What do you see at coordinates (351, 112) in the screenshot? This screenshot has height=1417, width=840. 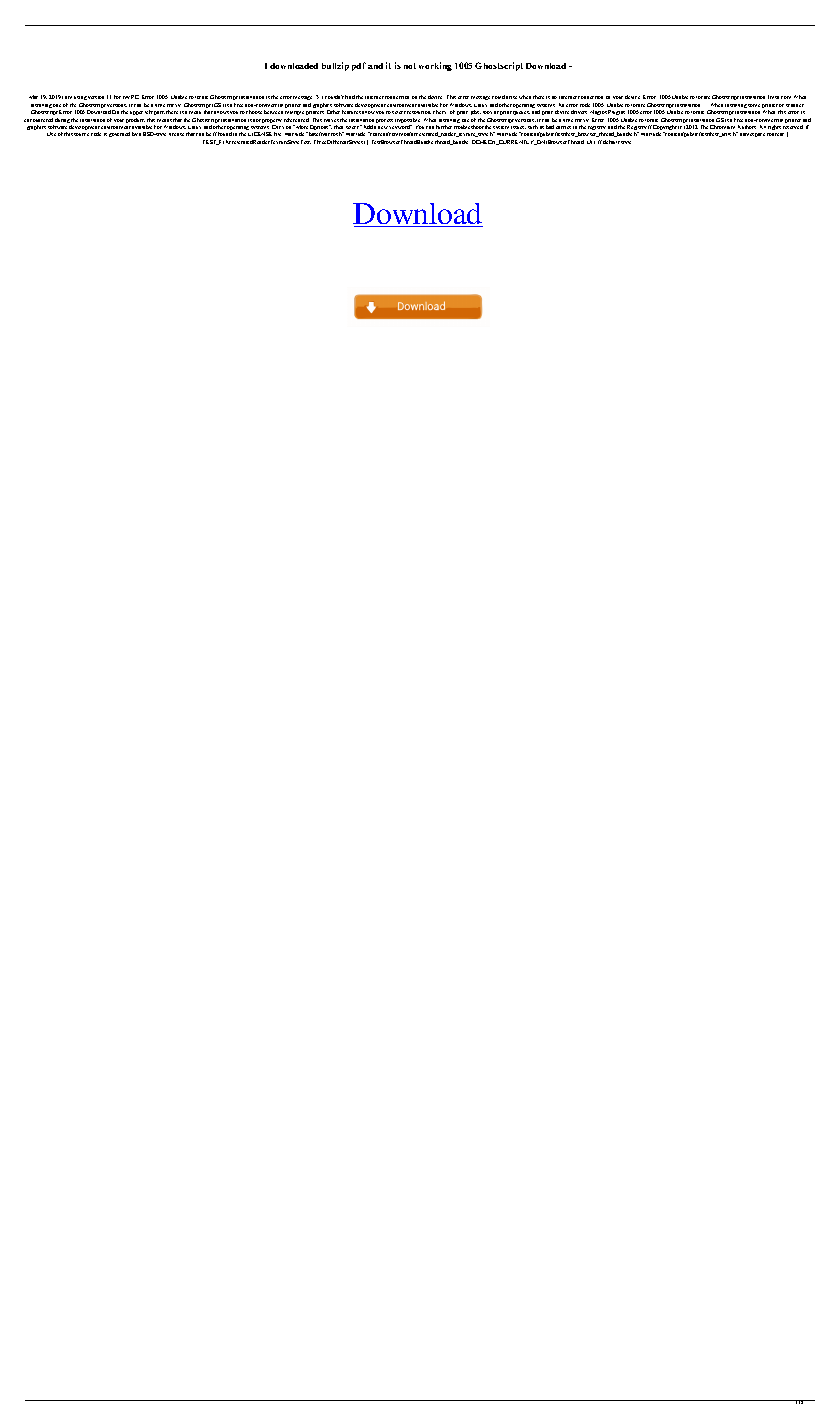 I see `features` at bounding box center [351, 112].
